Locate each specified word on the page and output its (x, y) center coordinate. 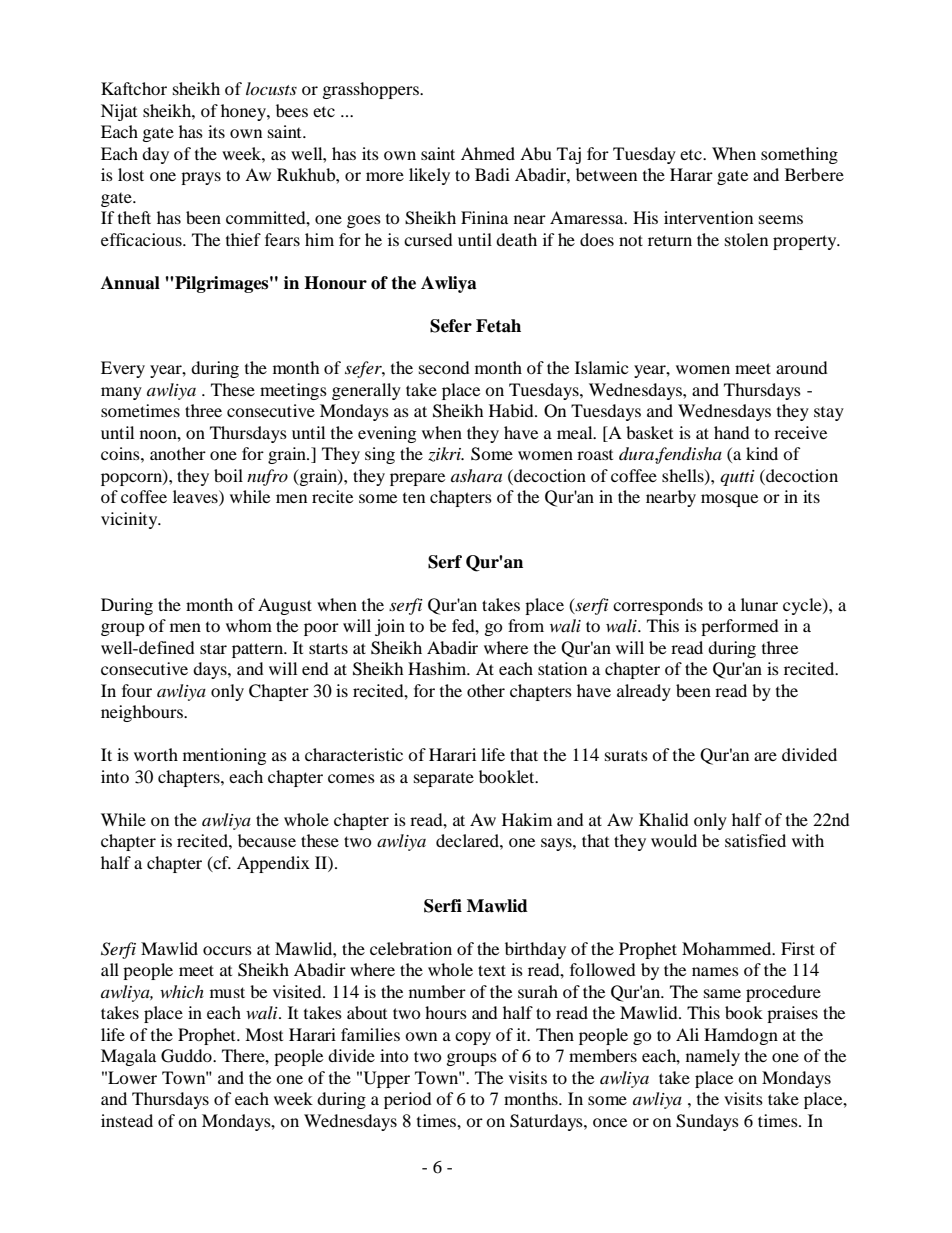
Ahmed (488, 153)
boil (228, 475)
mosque (729, 500)
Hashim (438, 668)
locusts (271, 88)
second (444, 367)
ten (414, 498)
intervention (708, 217)
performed (740, 627)
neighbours (143, 713)
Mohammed (728, 948)
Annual (130, 283)
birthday (535, 950)
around (802, 367)
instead (127, 1120)
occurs (227, 950)
